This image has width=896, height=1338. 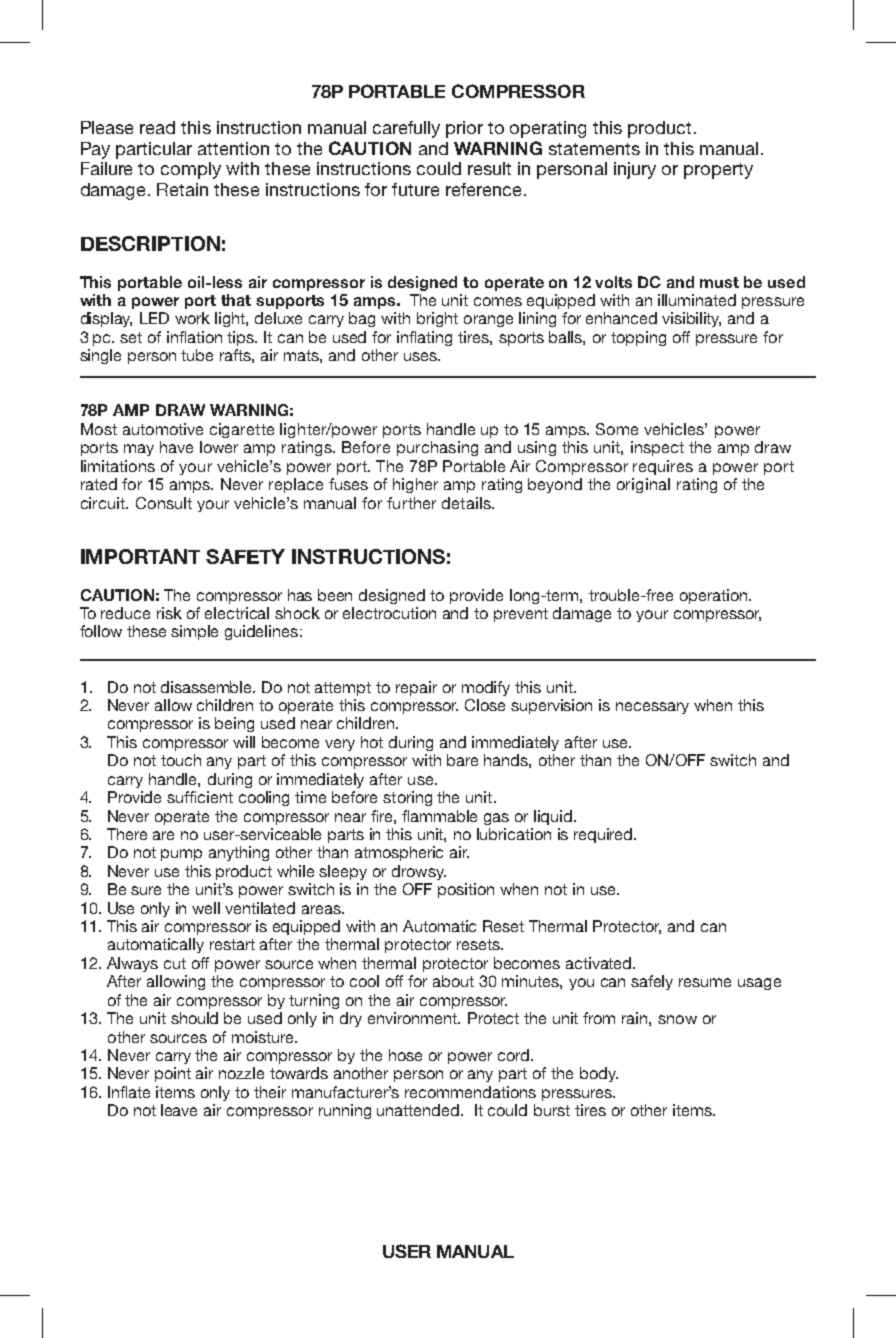 What do you see at coordinates (173, 1074) in the image?
I see `point` at bounding box center [173, 1074].
